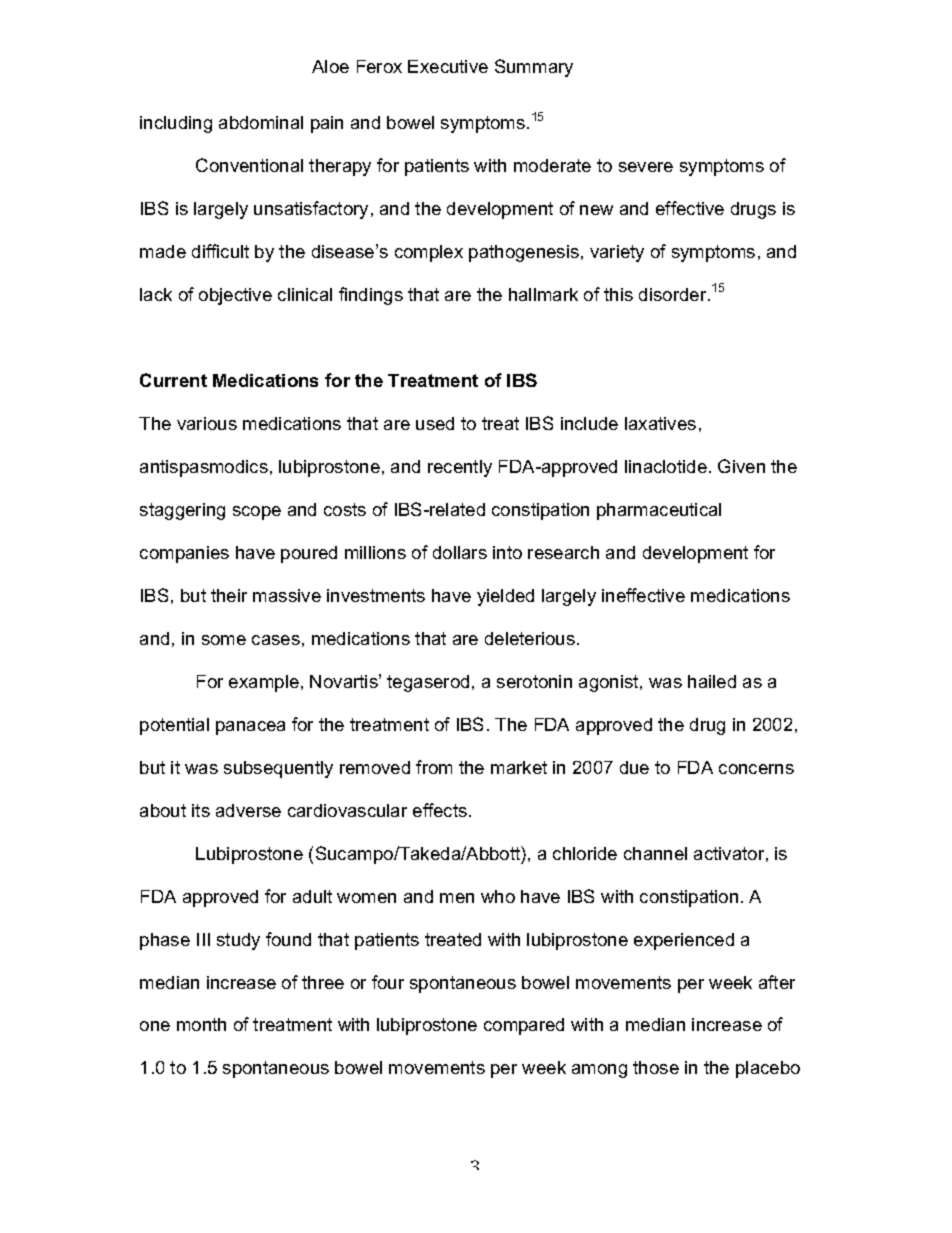 The height and width of the screenshot is (1233, 952). I want to click on Executive, so click(448, 66).
